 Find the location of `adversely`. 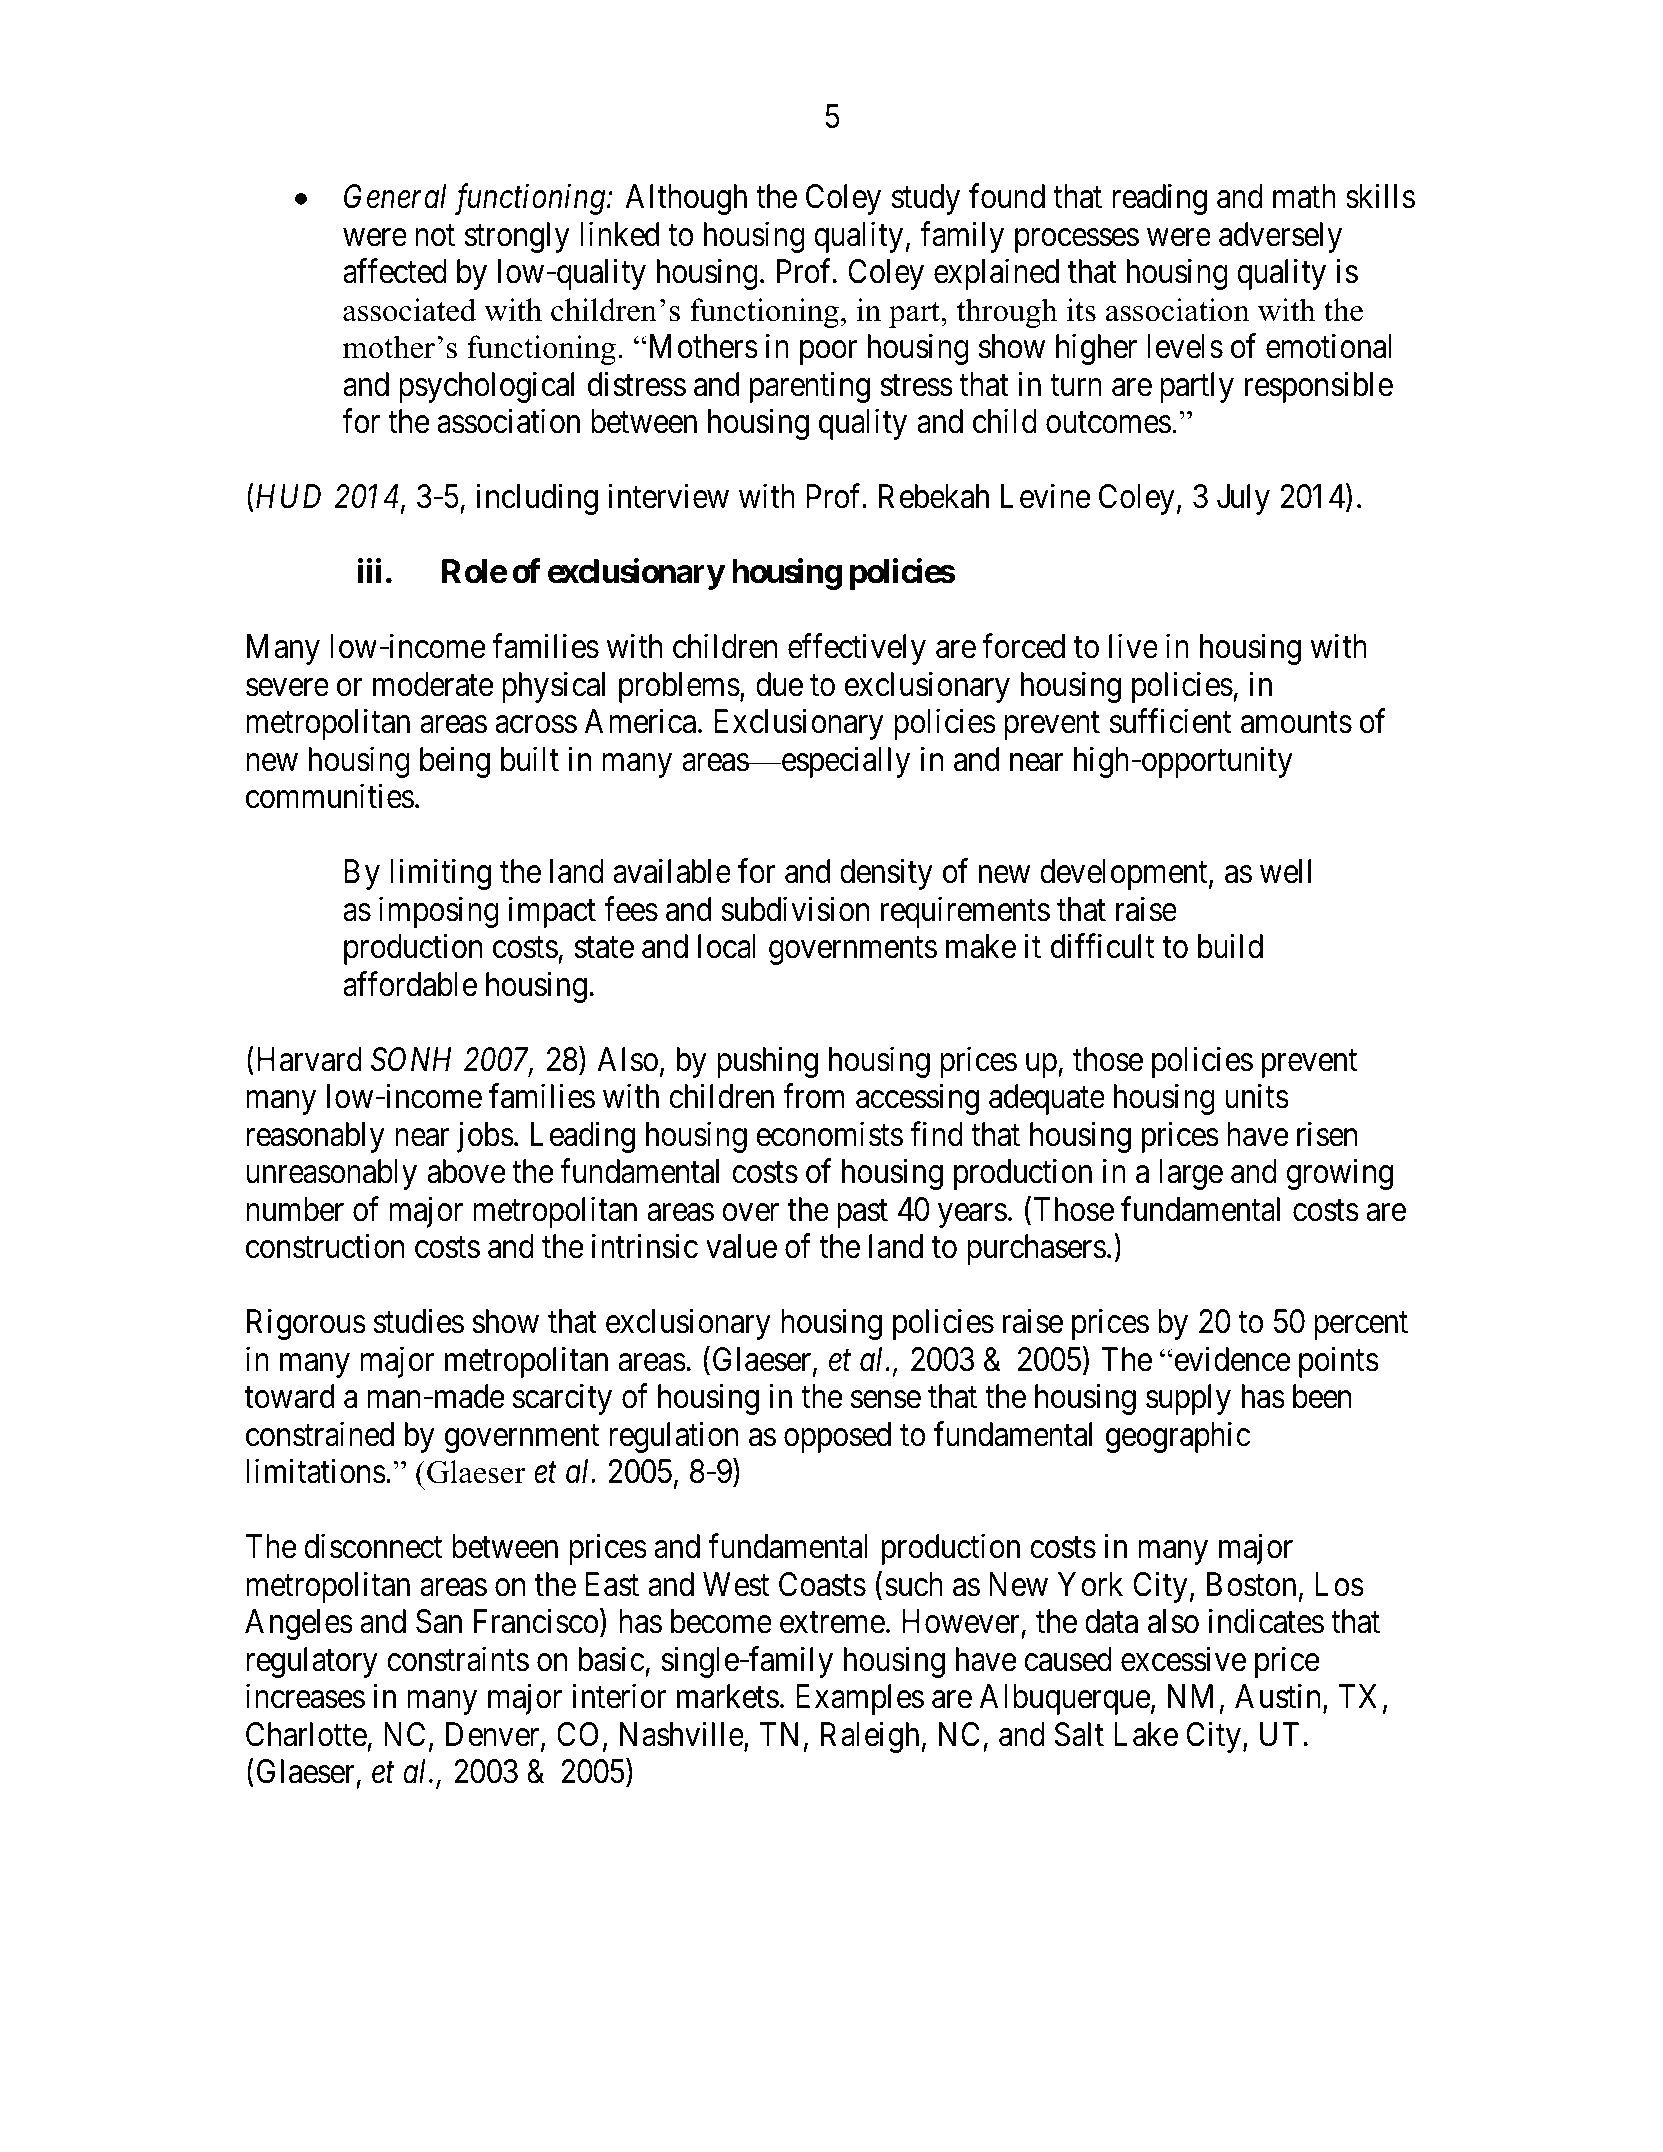

adversely is located at coordinates (1280, 237).
